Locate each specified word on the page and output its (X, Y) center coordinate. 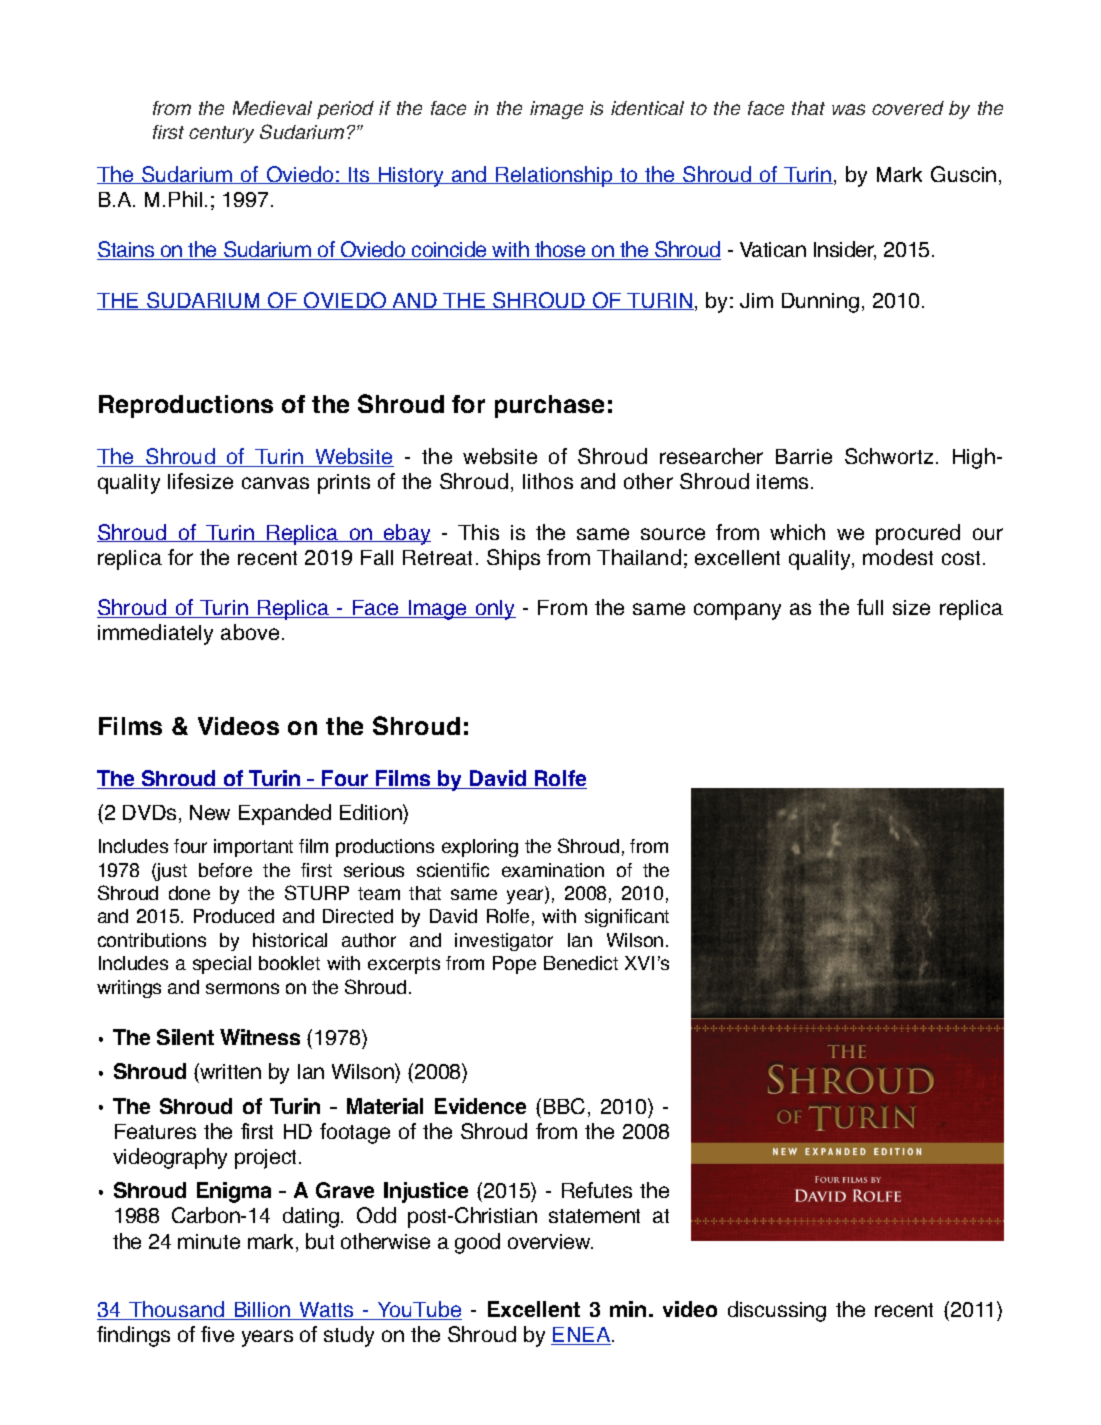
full (870, 607)
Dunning (820, 303)
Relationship (554, 176)
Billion (262, 1311)
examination (553, 870)
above (250, 632)
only (494, 610)
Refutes (597, 1190)
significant (627, 918)
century (221, 134)
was (848, 109)
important (253, 848)
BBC (564, 1106)
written (229, 1073)
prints (344, 484)
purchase (549, 406)
